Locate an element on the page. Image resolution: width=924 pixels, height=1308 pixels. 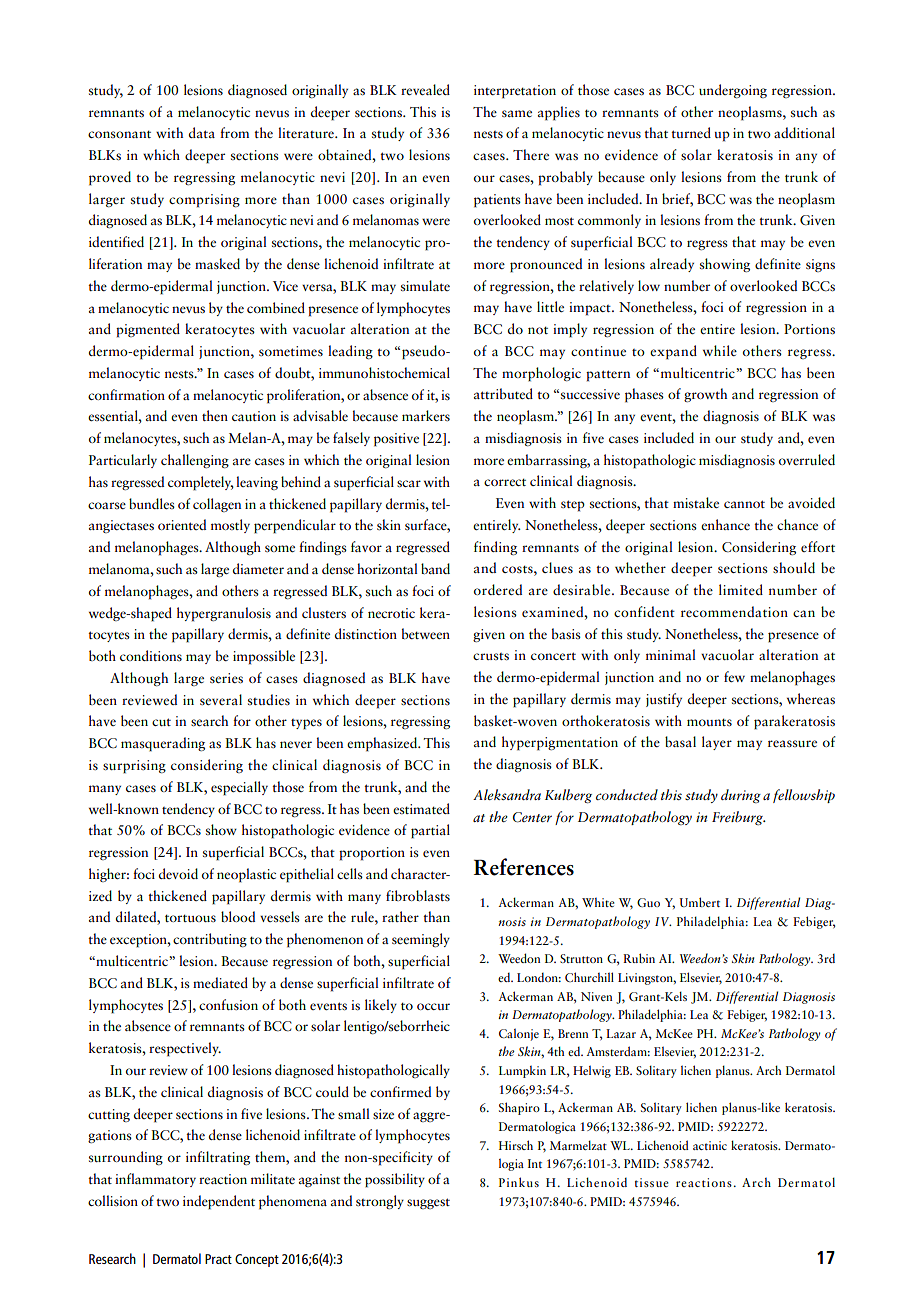
cannot is located at coordinates (744, 504).
